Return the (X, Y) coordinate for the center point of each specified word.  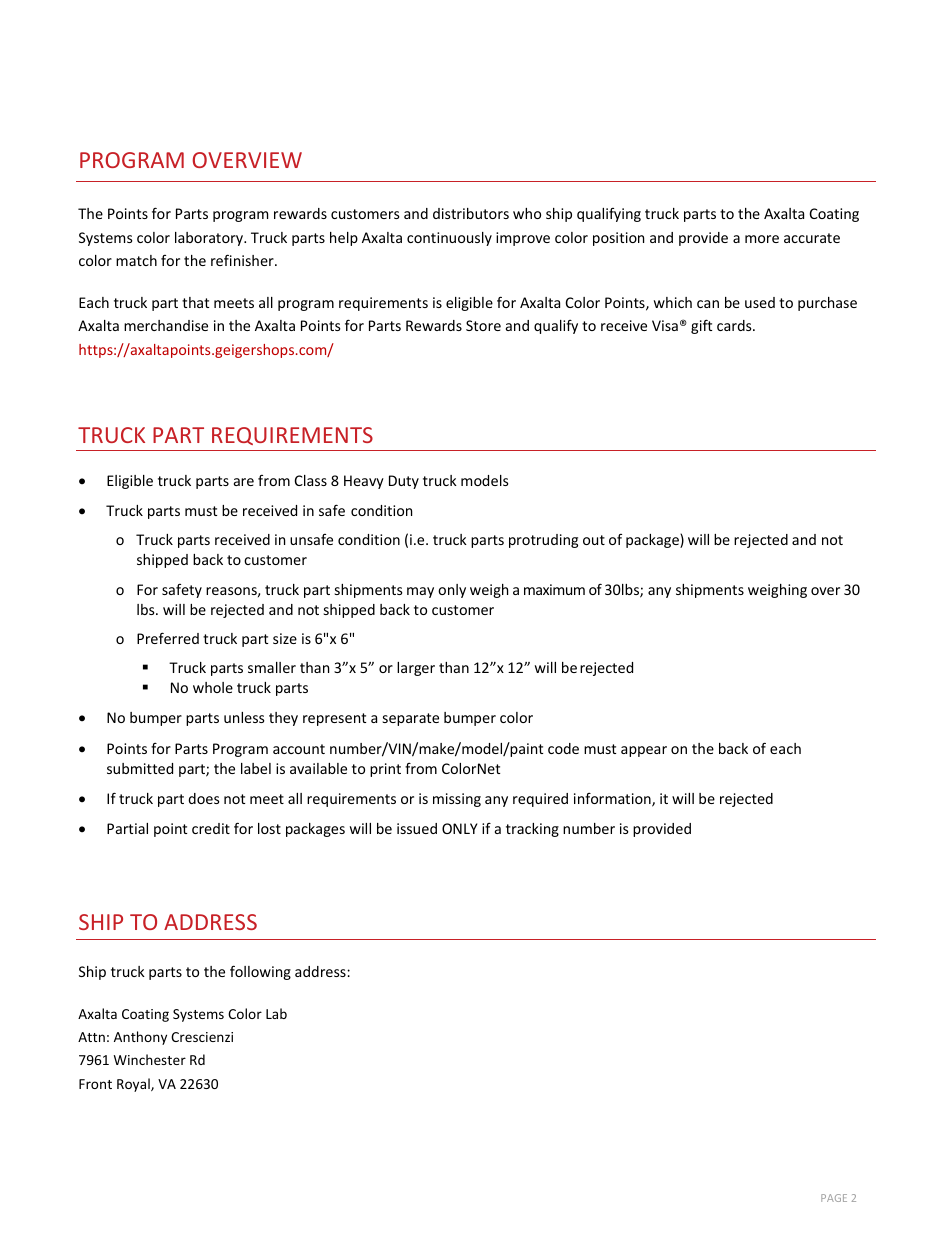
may (420, 592)
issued (417, 828)
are (244, 482)
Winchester (150, 1059)
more (762, 239)
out (594, 540)
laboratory (210, 239)
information (613, 799)
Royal (134, 1085)
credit (211, 828)
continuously (449, 239)
